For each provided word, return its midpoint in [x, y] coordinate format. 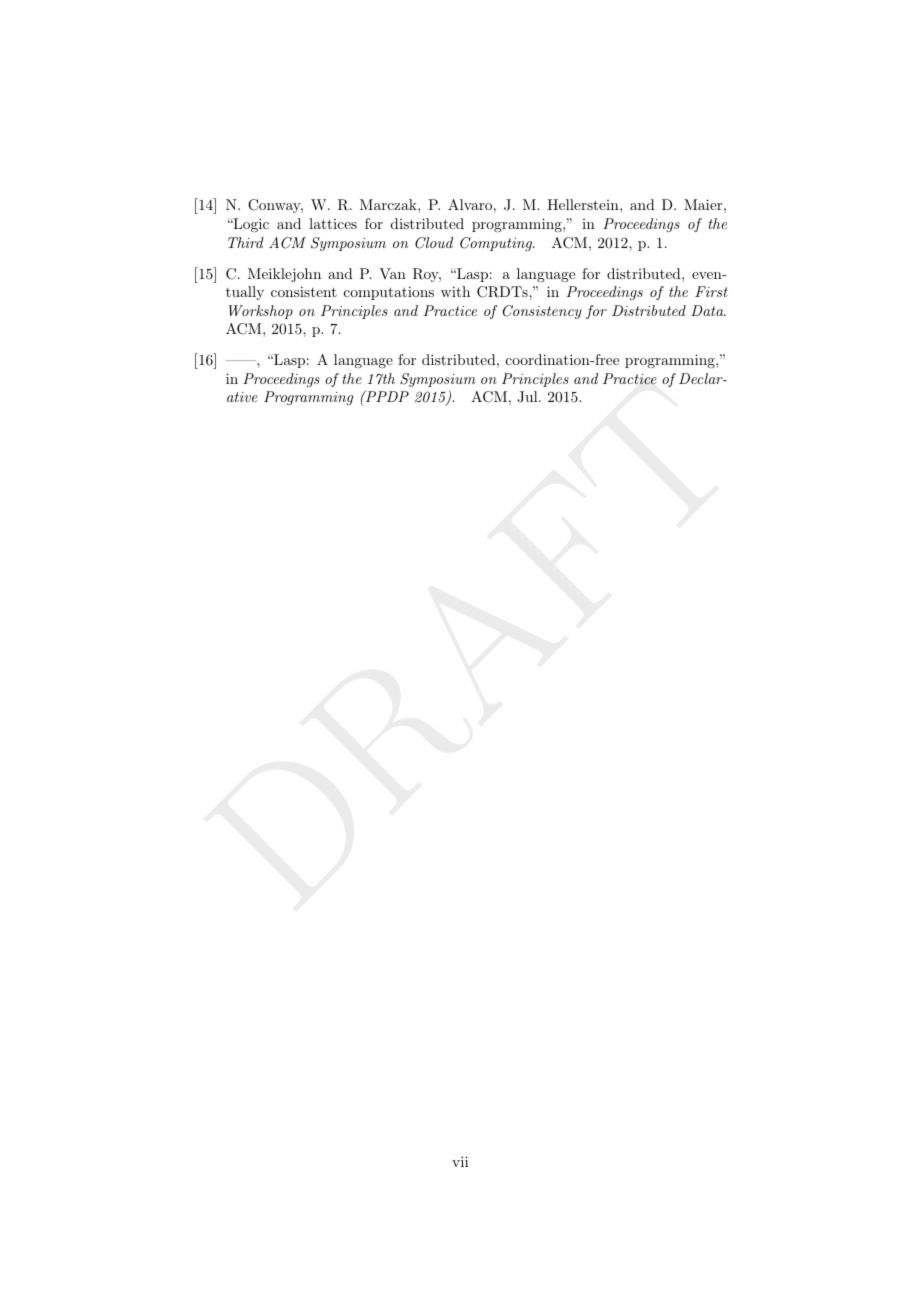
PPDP [386, 396]
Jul [528, 397]
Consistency [542, 312]
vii [460, 1161]
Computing [497, 244]
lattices [333, 223]
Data [708, 310]
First [711, 291]
